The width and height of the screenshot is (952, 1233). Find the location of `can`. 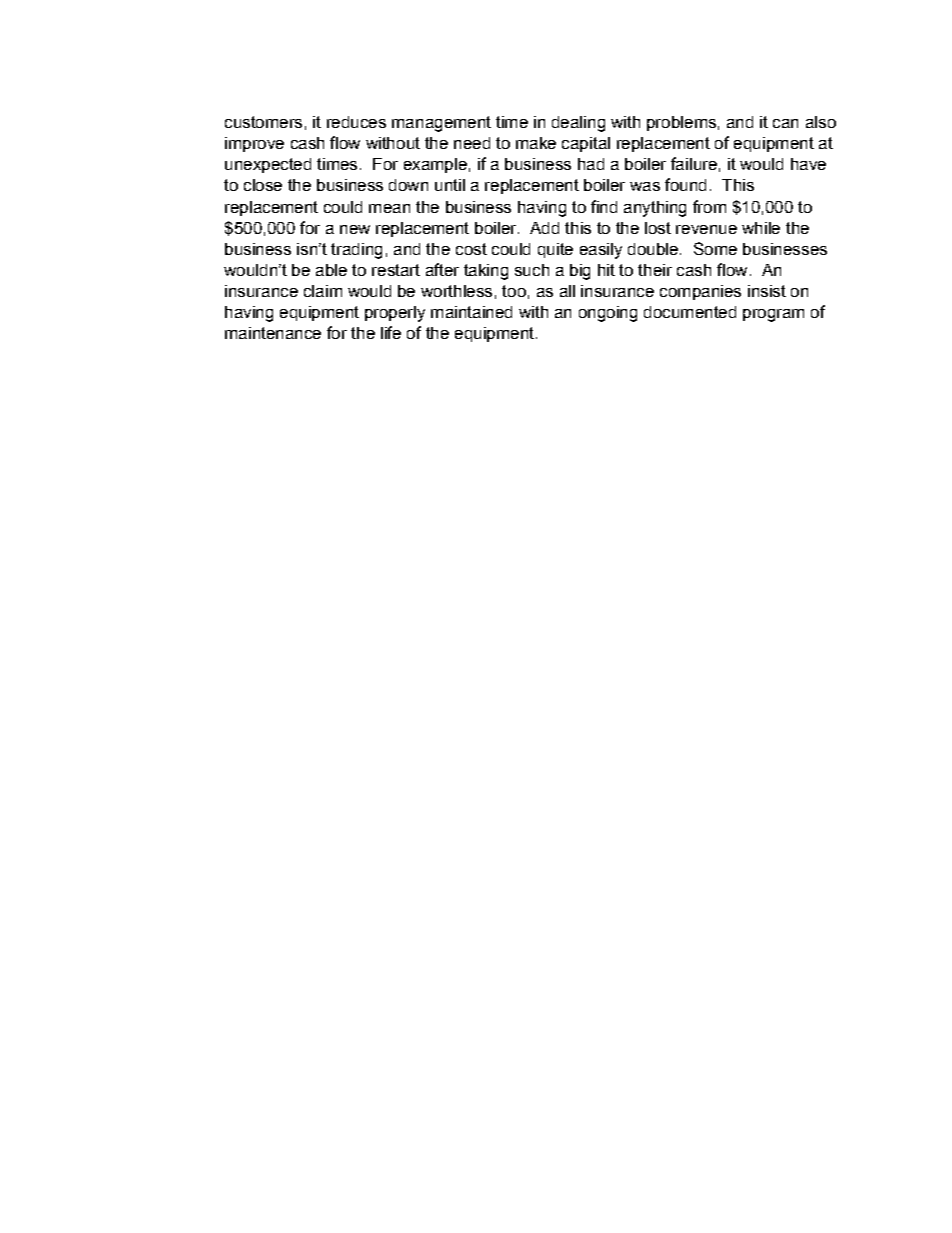

can is located at coordinates (785, 123).
